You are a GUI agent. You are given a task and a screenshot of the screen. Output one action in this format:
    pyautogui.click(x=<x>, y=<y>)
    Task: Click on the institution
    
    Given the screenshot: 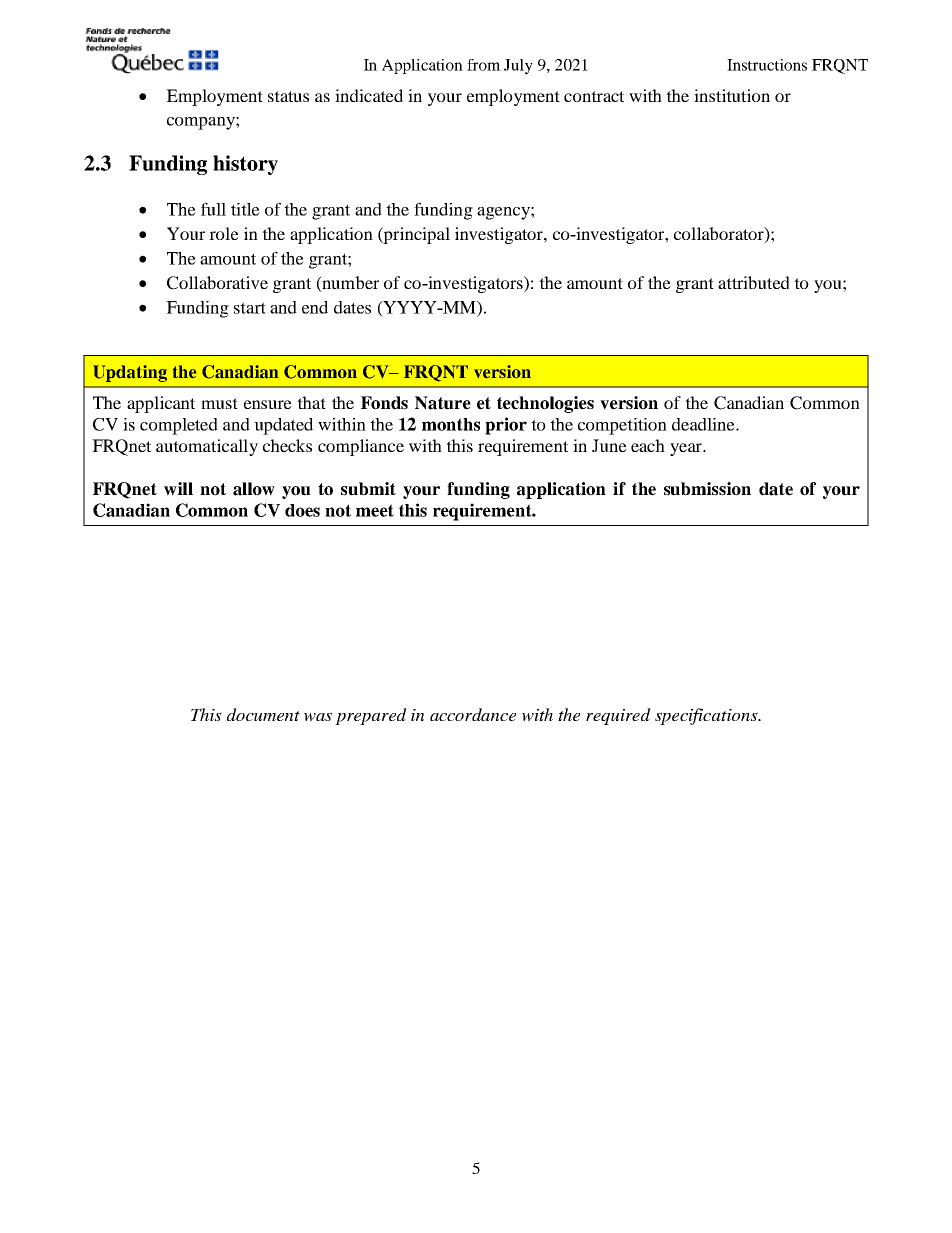 What is the action you would take?
    pyautogui.click(x=732, y=95)
